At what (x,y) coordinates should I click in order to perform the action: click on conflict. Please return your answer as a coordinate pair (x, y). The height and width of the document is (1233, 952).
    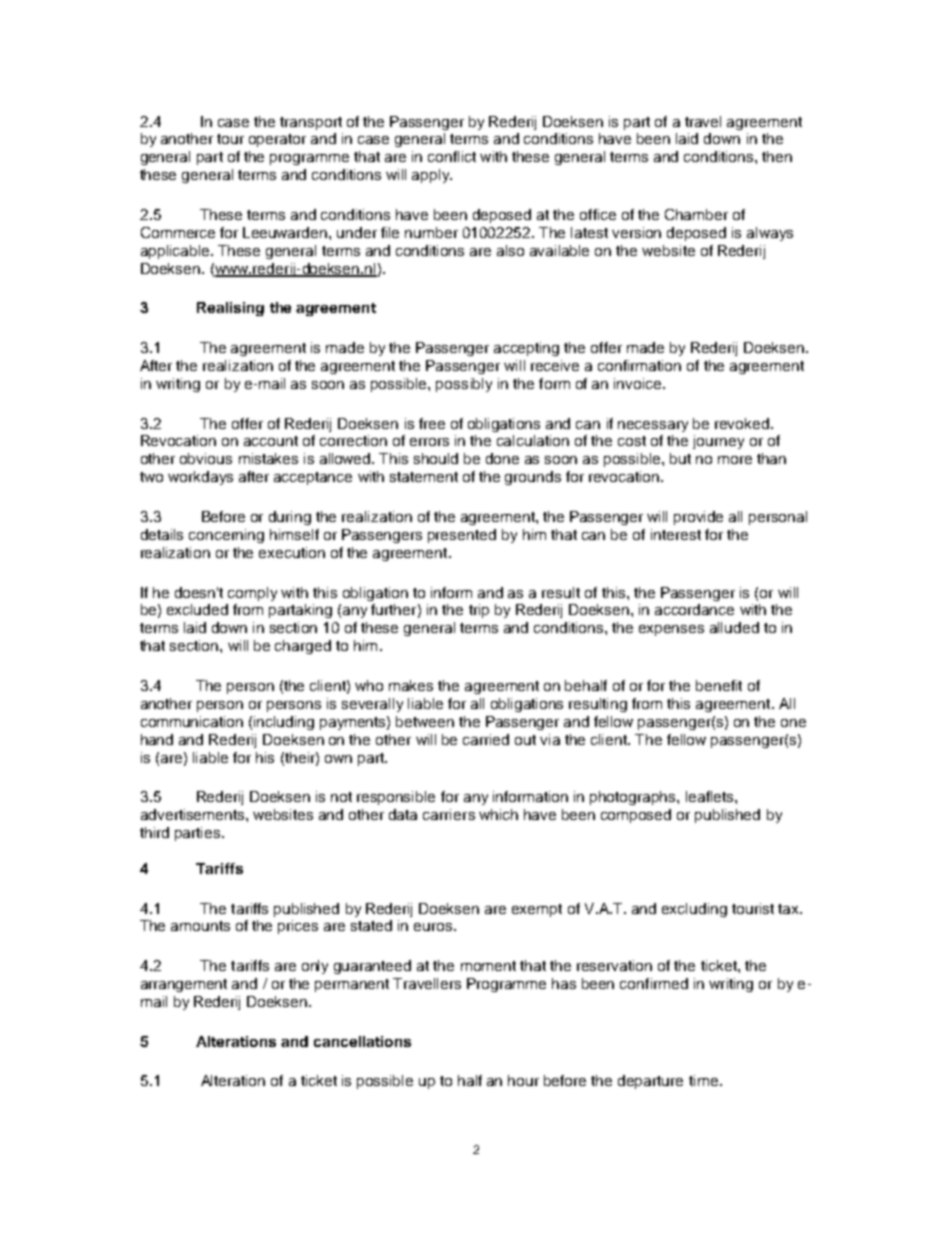
    Looking at the image, I should click on (452, 156).
